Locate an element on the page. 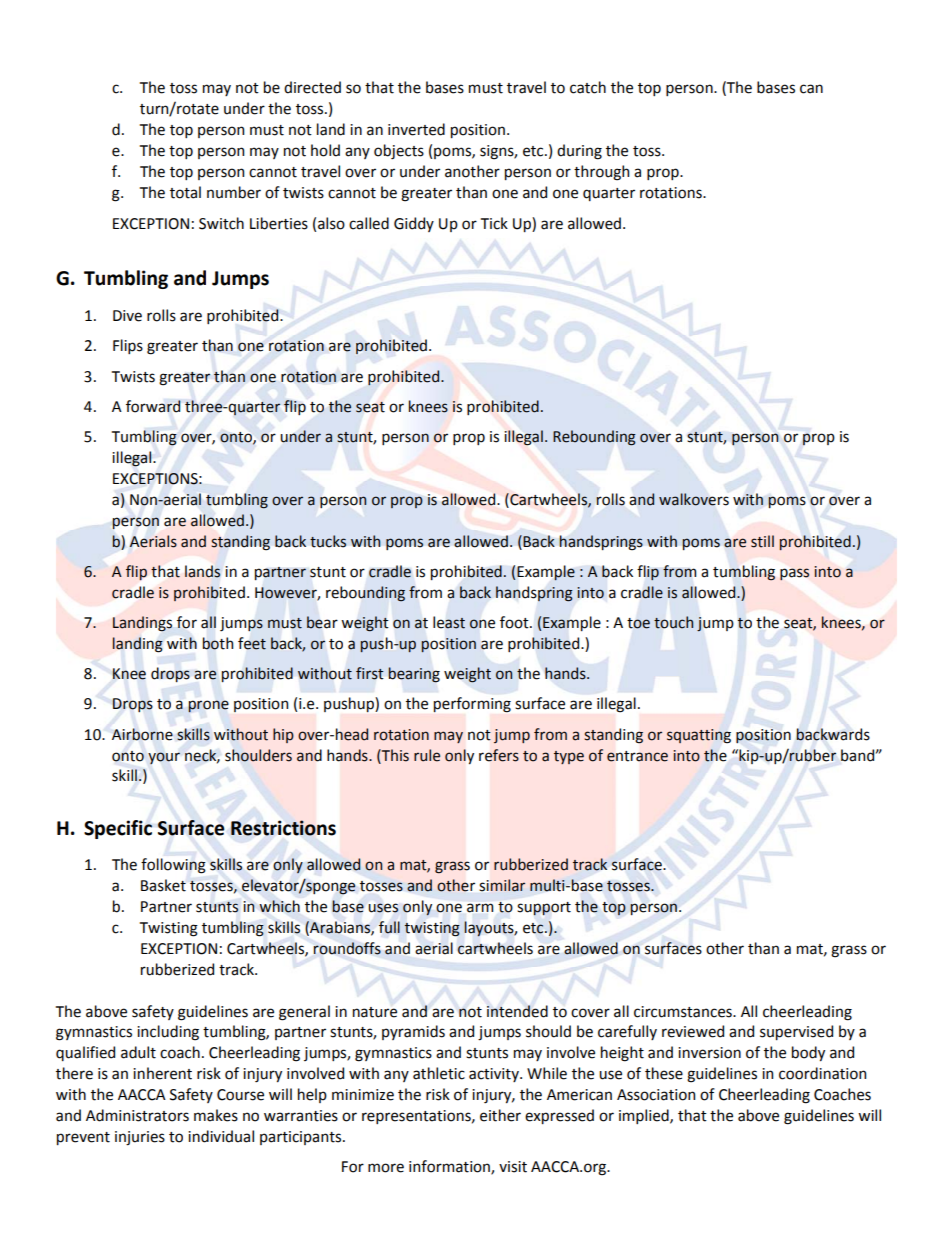 The image size is (952, 1233). touch is located at coordinates (673, 622).
